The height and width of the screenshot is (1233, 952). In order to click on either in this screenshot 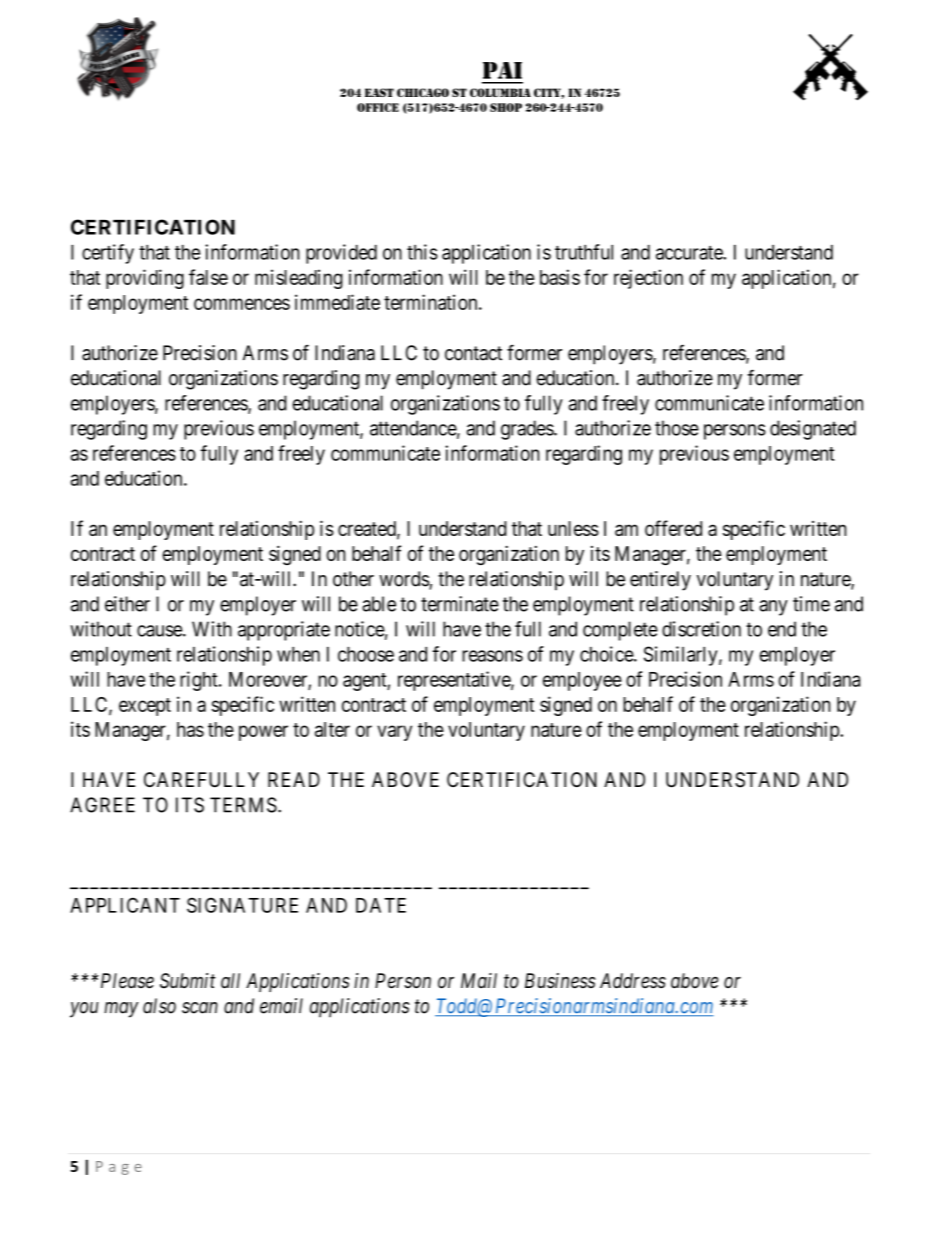, I will do `click(127, 604)`.
